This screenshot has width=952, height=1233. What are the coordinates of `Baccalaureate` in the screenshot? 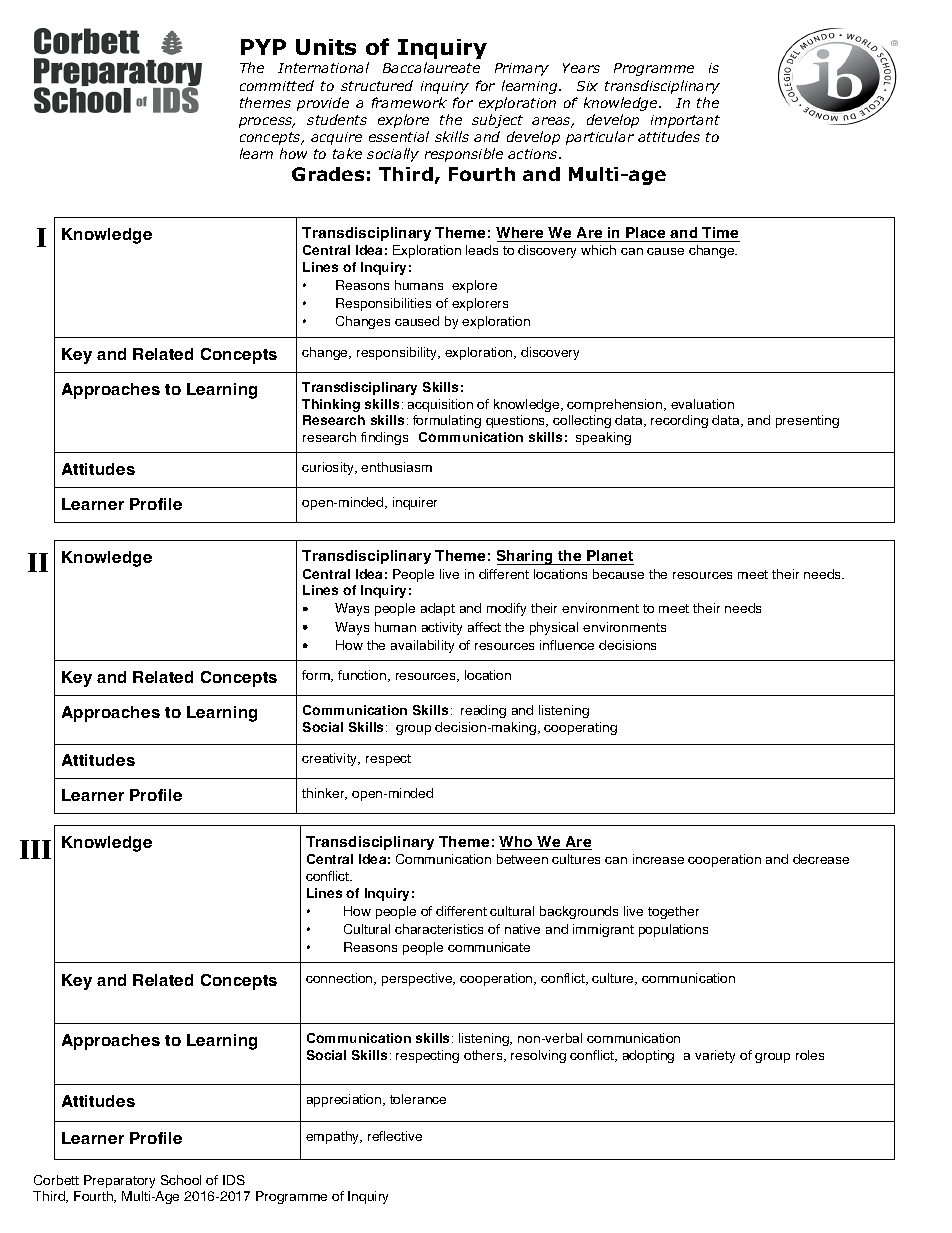 It's located at (431, 67).
